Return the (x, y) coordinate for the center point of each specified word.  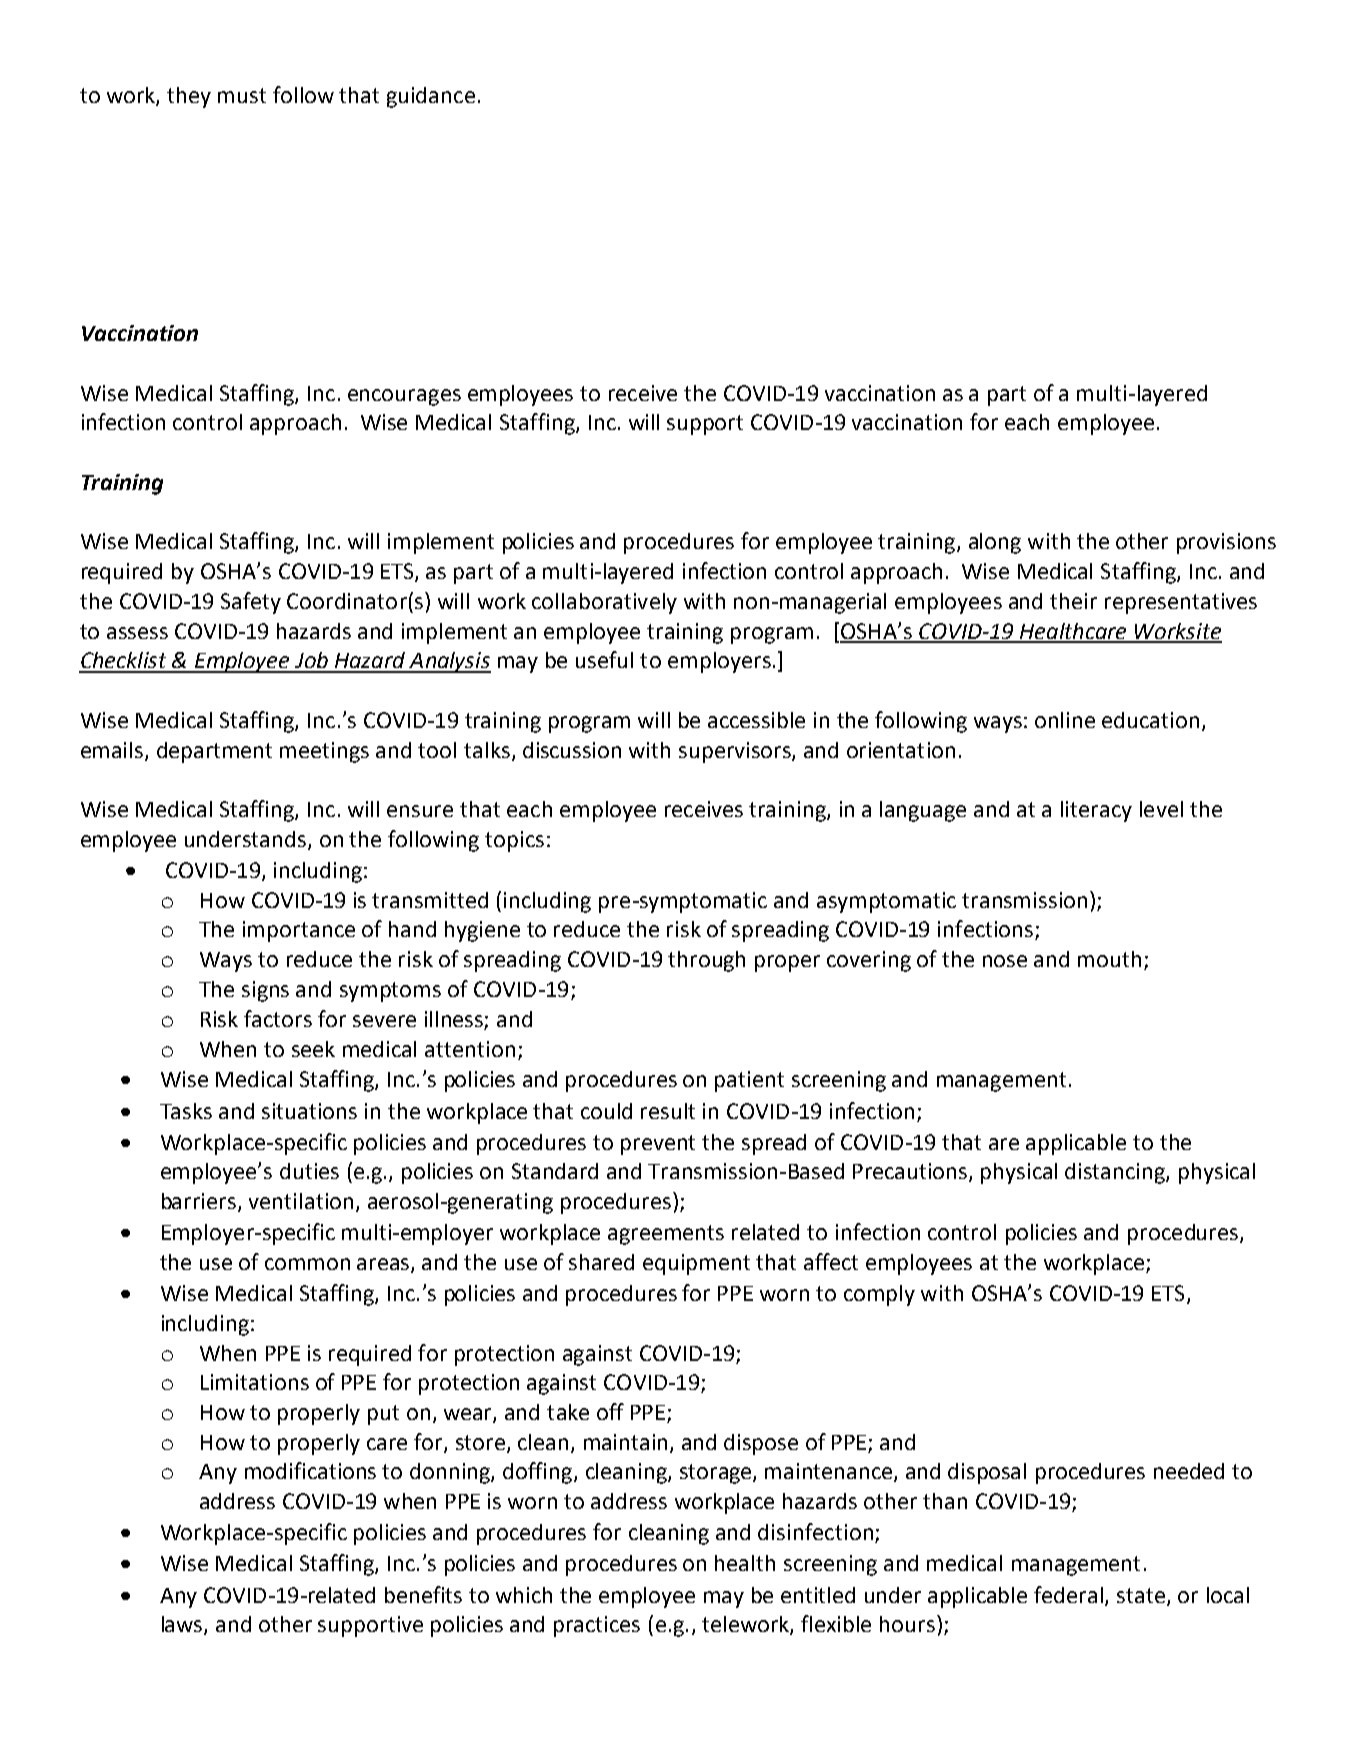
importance (299, 931)
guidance (431, 97)
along (995, 543)
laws (183, 1625)
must (242, 95)
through (706, 961)
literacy (1096, 811)
